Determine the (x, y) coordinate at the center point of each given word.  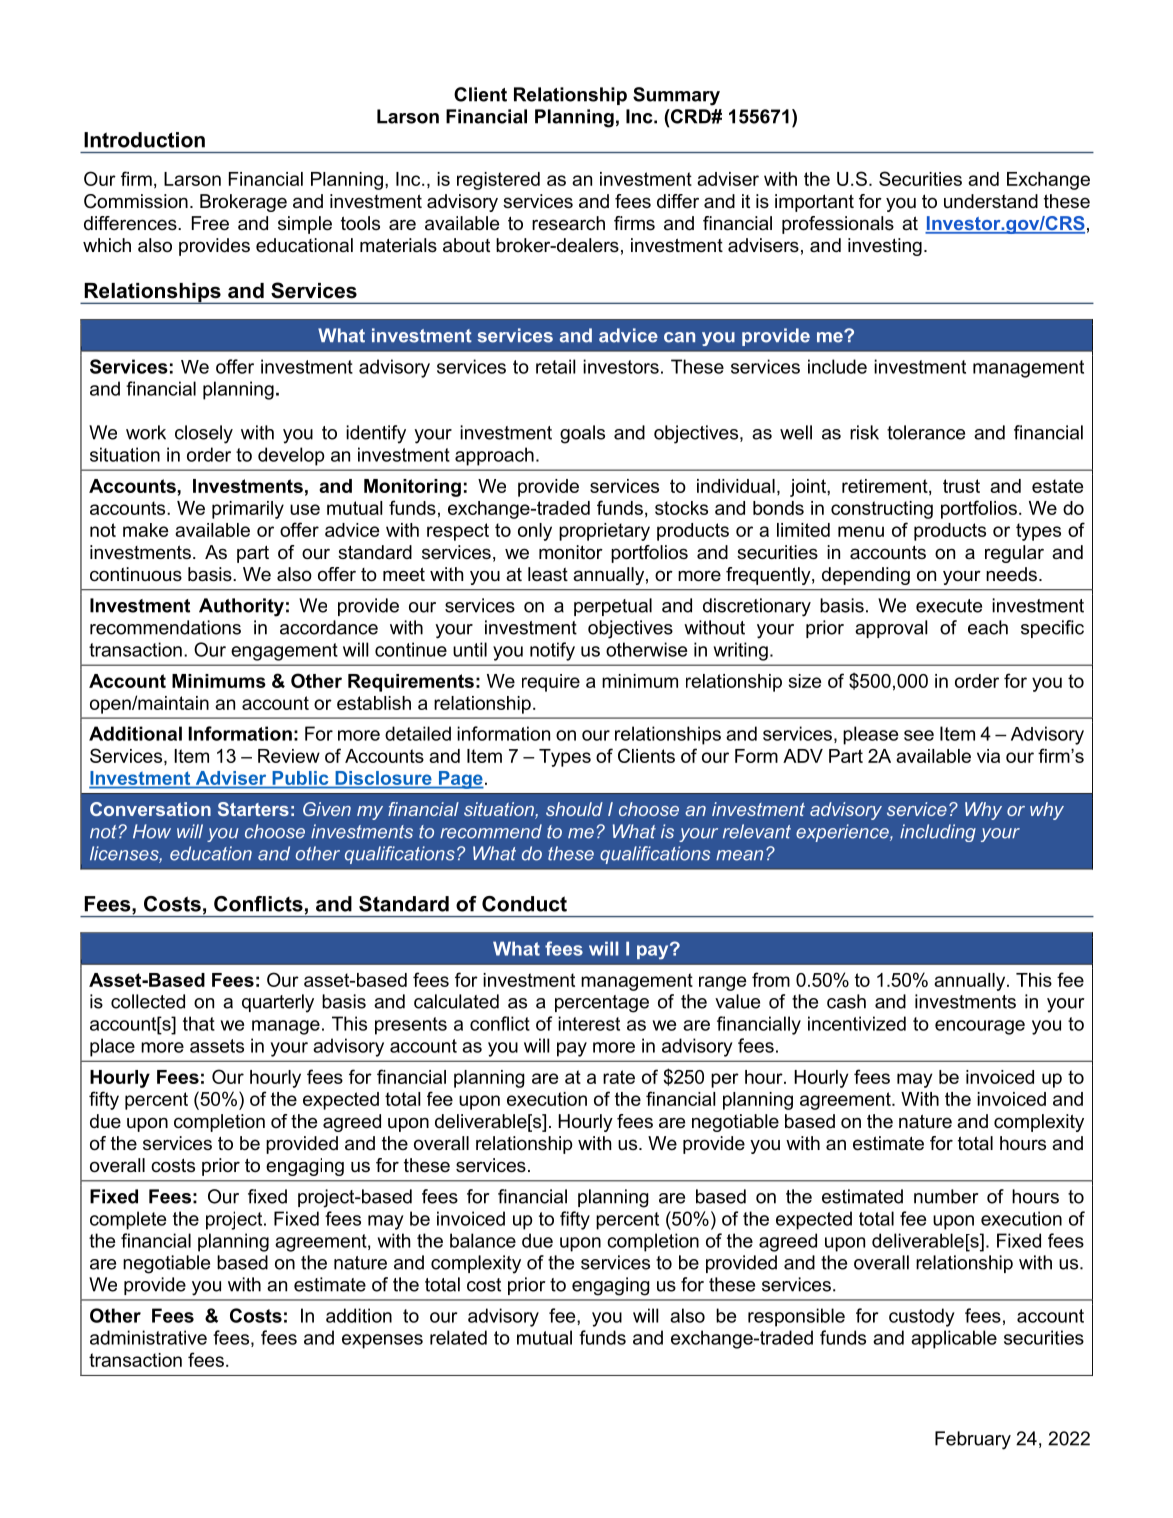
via (988, 756)
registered (498, 181)
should (574, 809)
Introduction (144, 140)
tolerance (926, 432)
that (199, 1023)
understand (991, 201)
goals (582, 434)
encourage (980, 1027)
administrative (148, 1337)
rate (619, 1077)
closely (204, 434)
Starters (253, 809)
